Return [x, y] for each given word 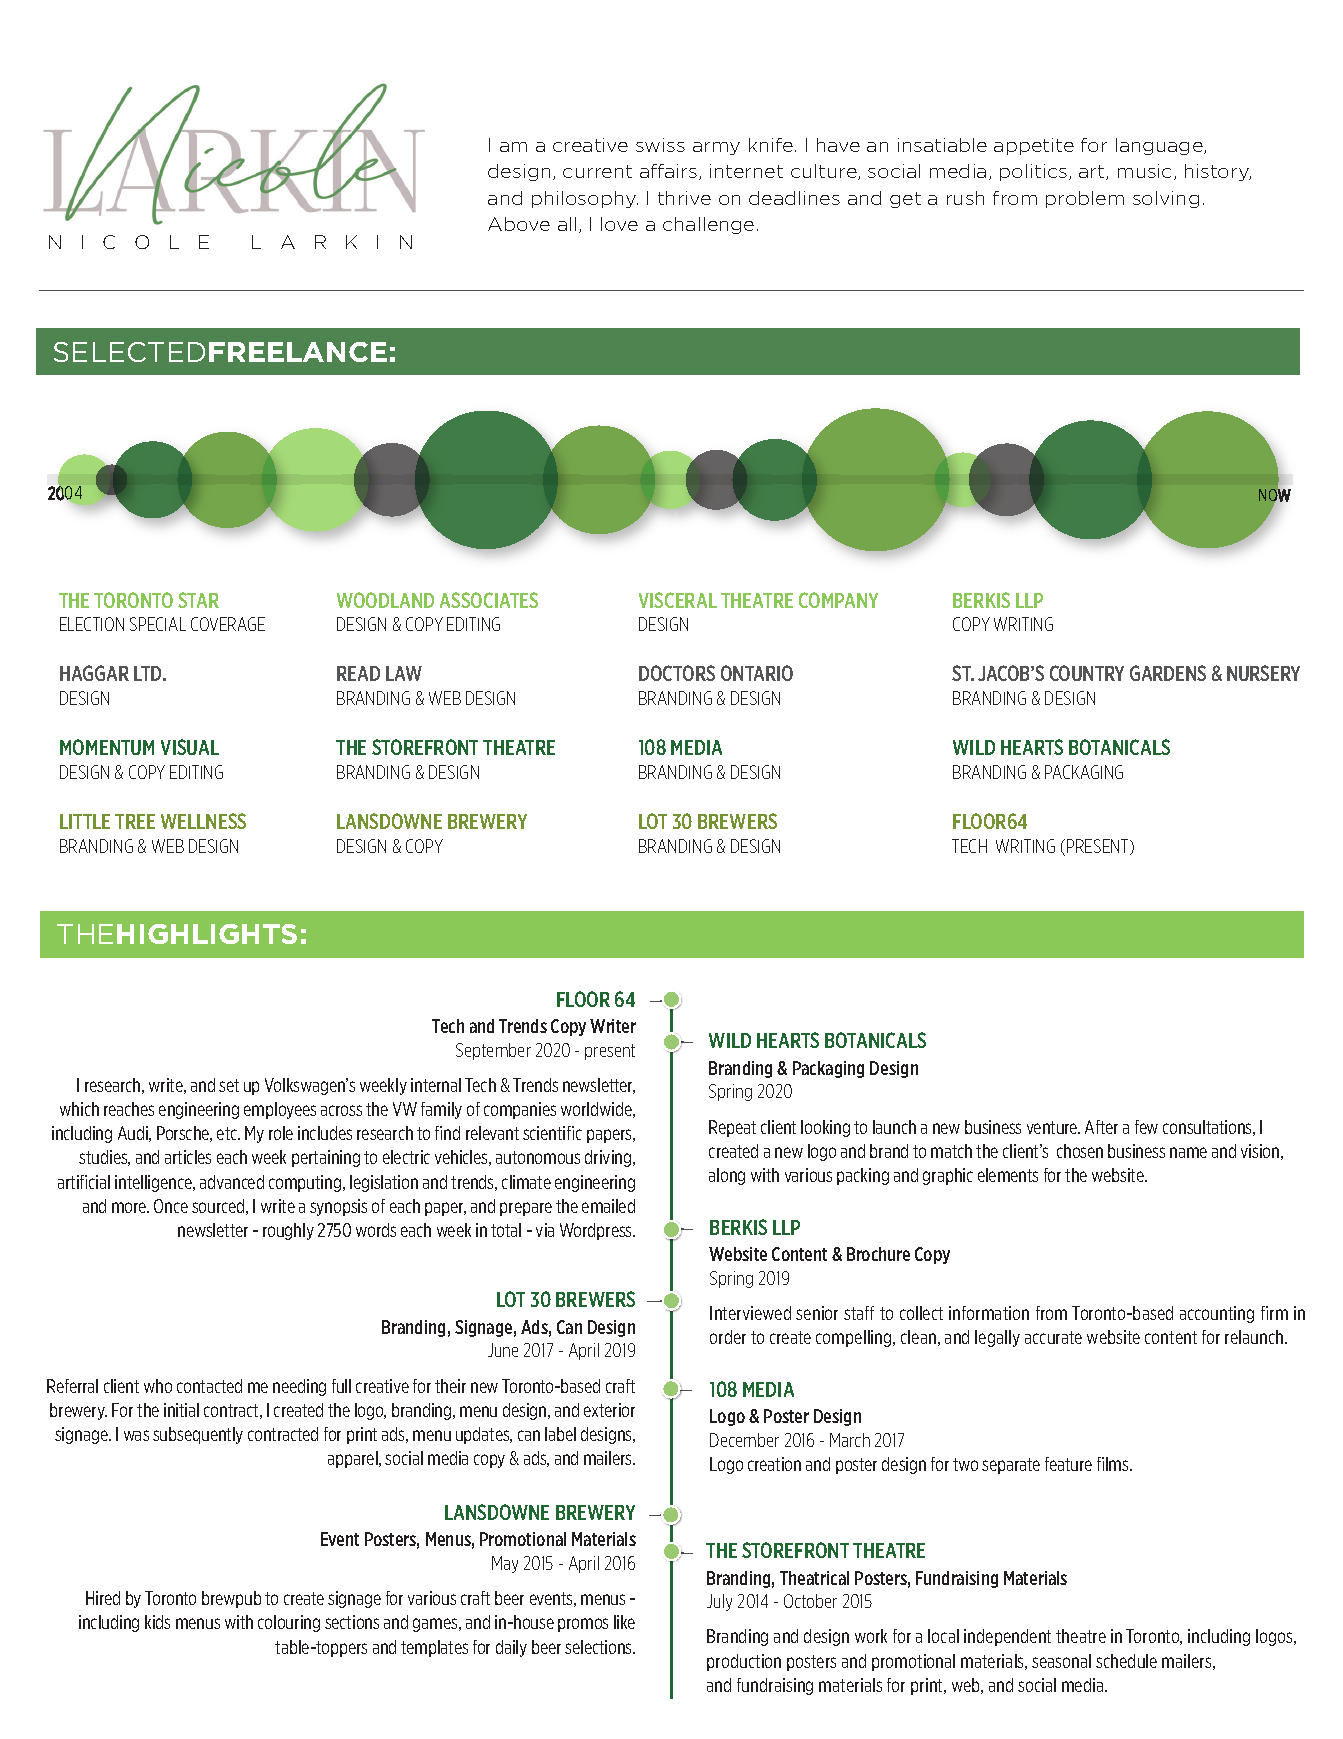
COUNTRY [1087, 673]
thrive [684, 198]
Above [519, 224]
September [493, 1051]
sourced [219, 1207]
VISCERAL [678, 600]
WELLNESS [203, 821]
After [1101, 1127]
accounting [1217, 1314]
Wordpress [597, 1231]
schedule [1126, 1661]
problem [1085, 199]
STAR [198, 600]
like [624, 1622]
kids [157, 1622]
